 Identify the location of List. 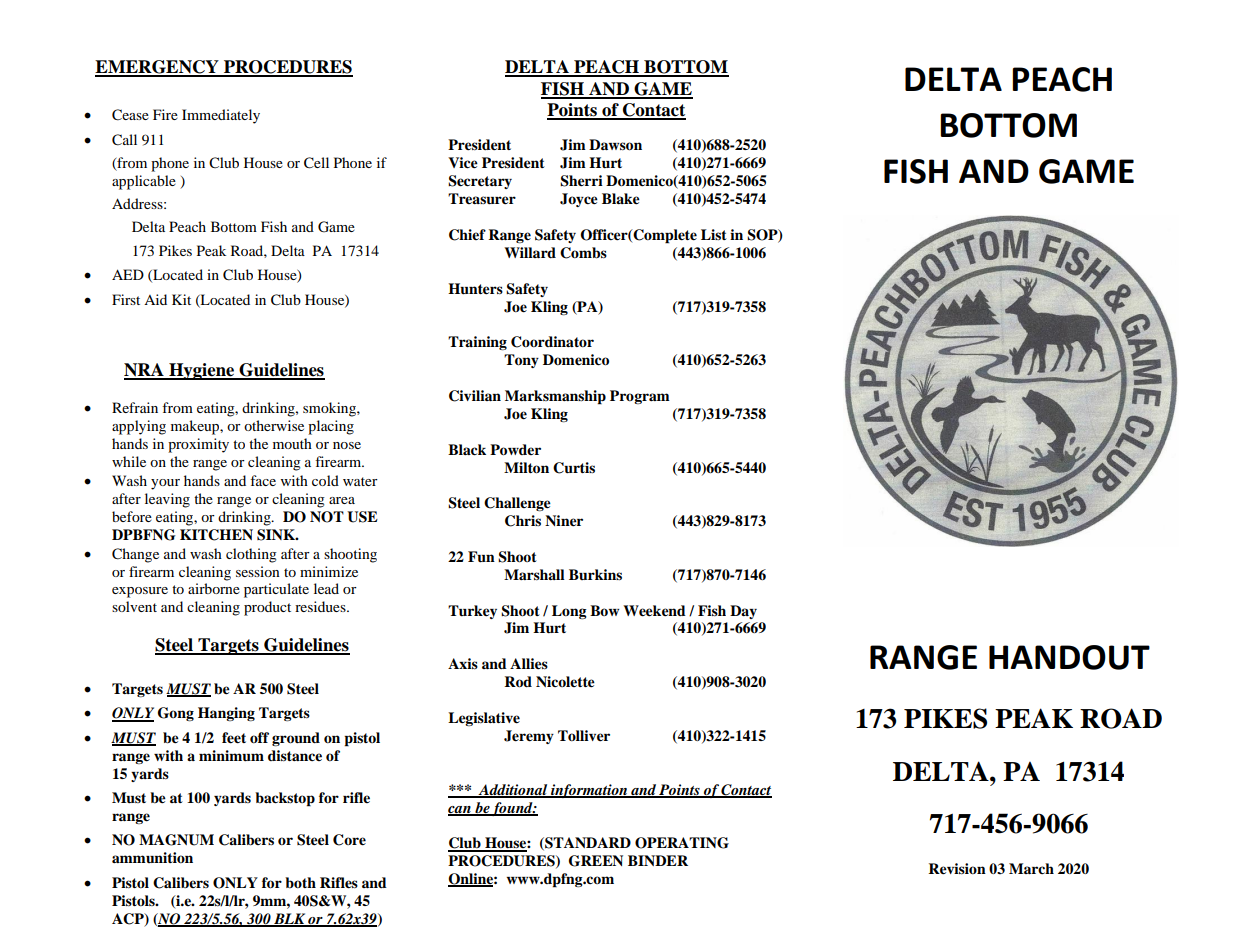
(714, 234).
